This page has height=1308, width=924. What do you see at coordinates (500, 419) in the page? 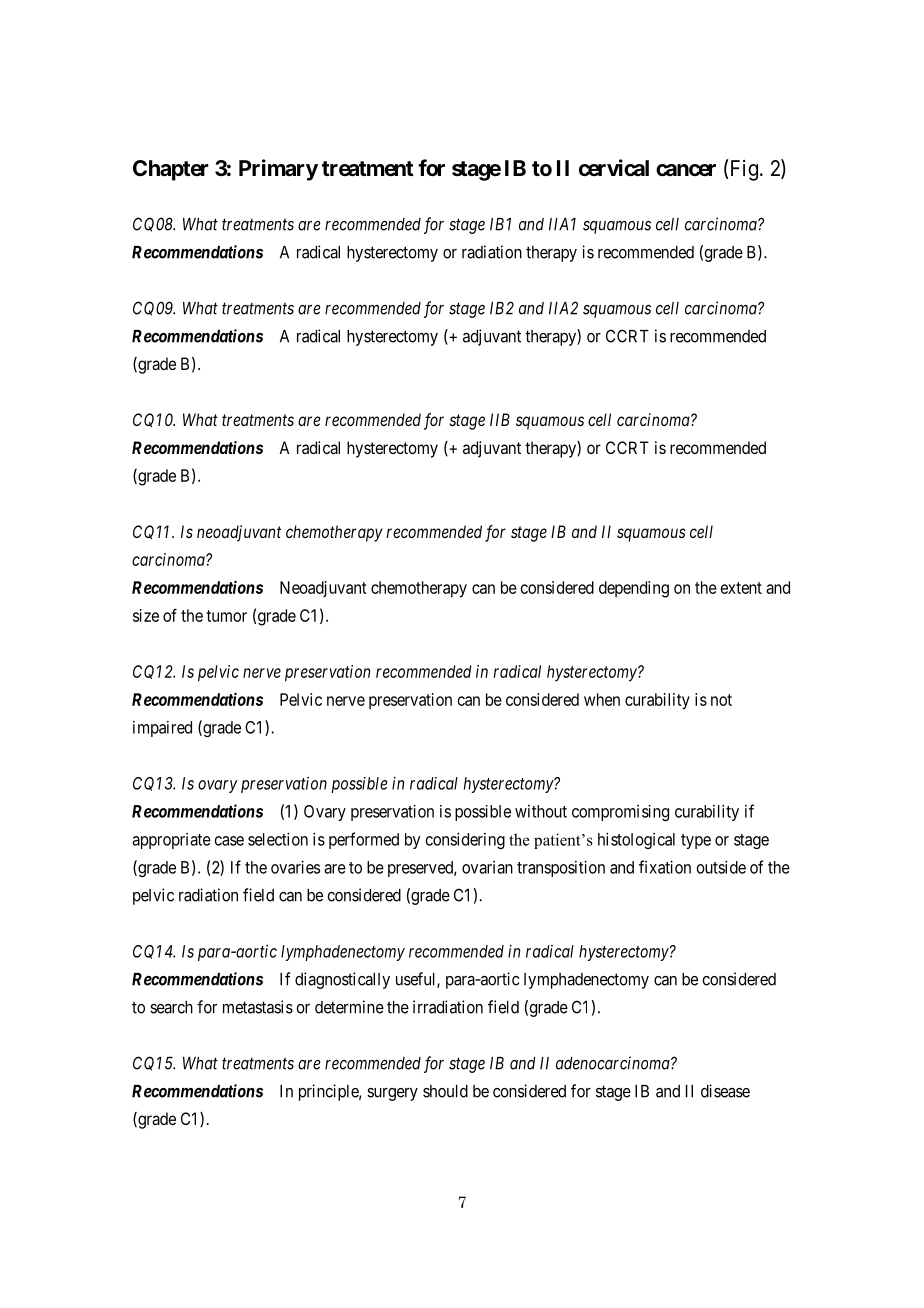
I see `IIB` at bounding box center [500, 419].
